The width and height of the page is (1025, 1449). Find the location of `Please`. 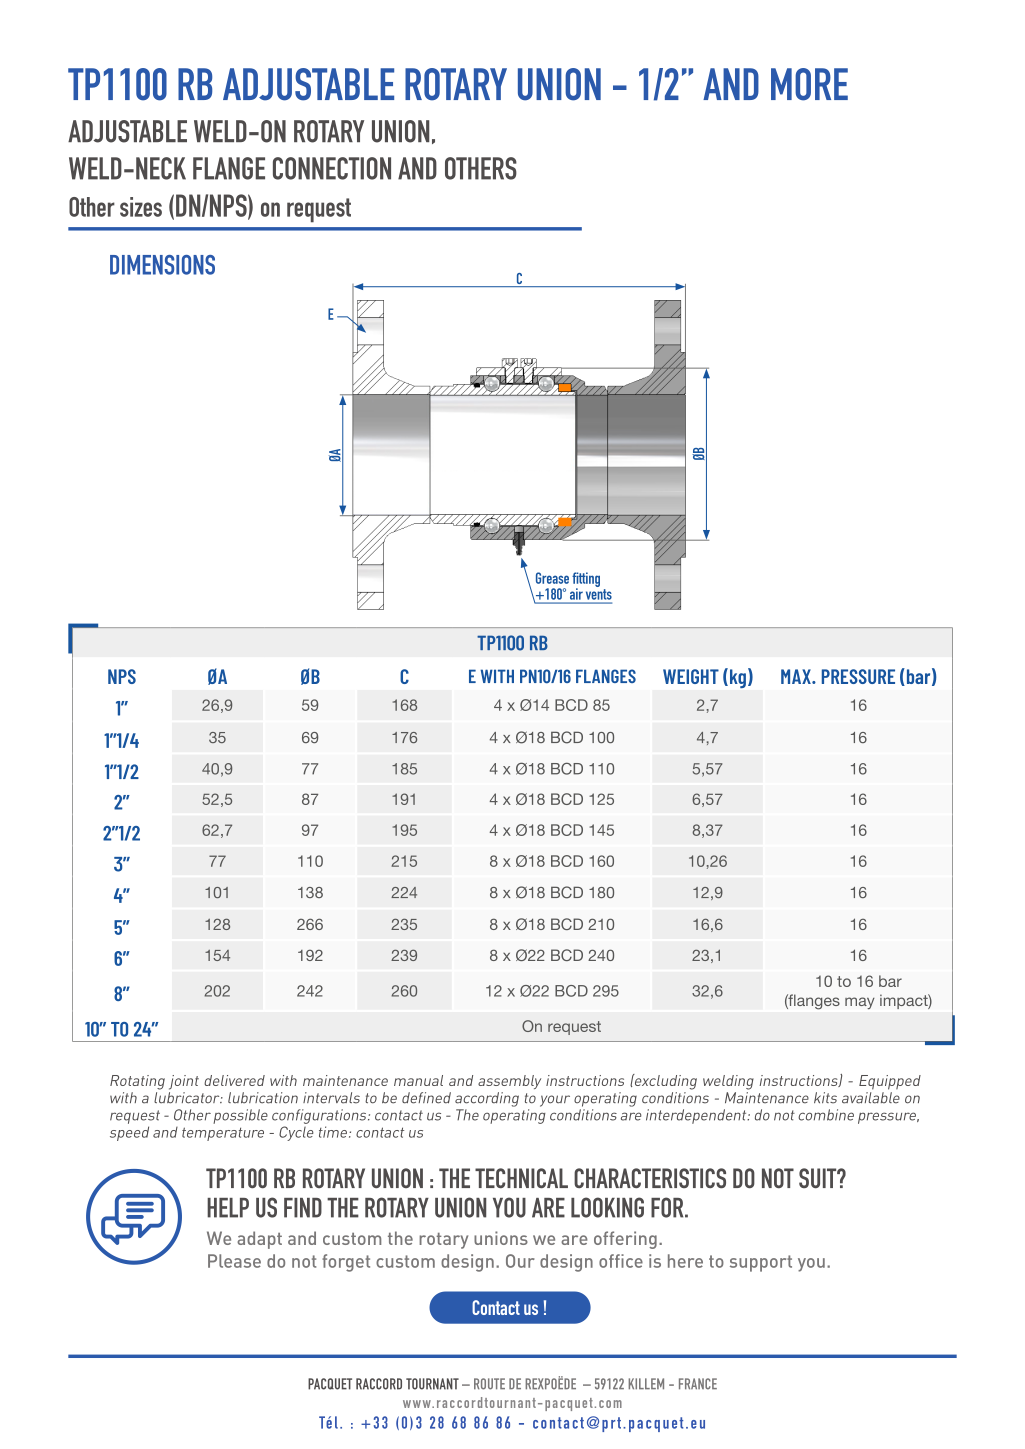

Please is located at coordinates (234, 1261).
